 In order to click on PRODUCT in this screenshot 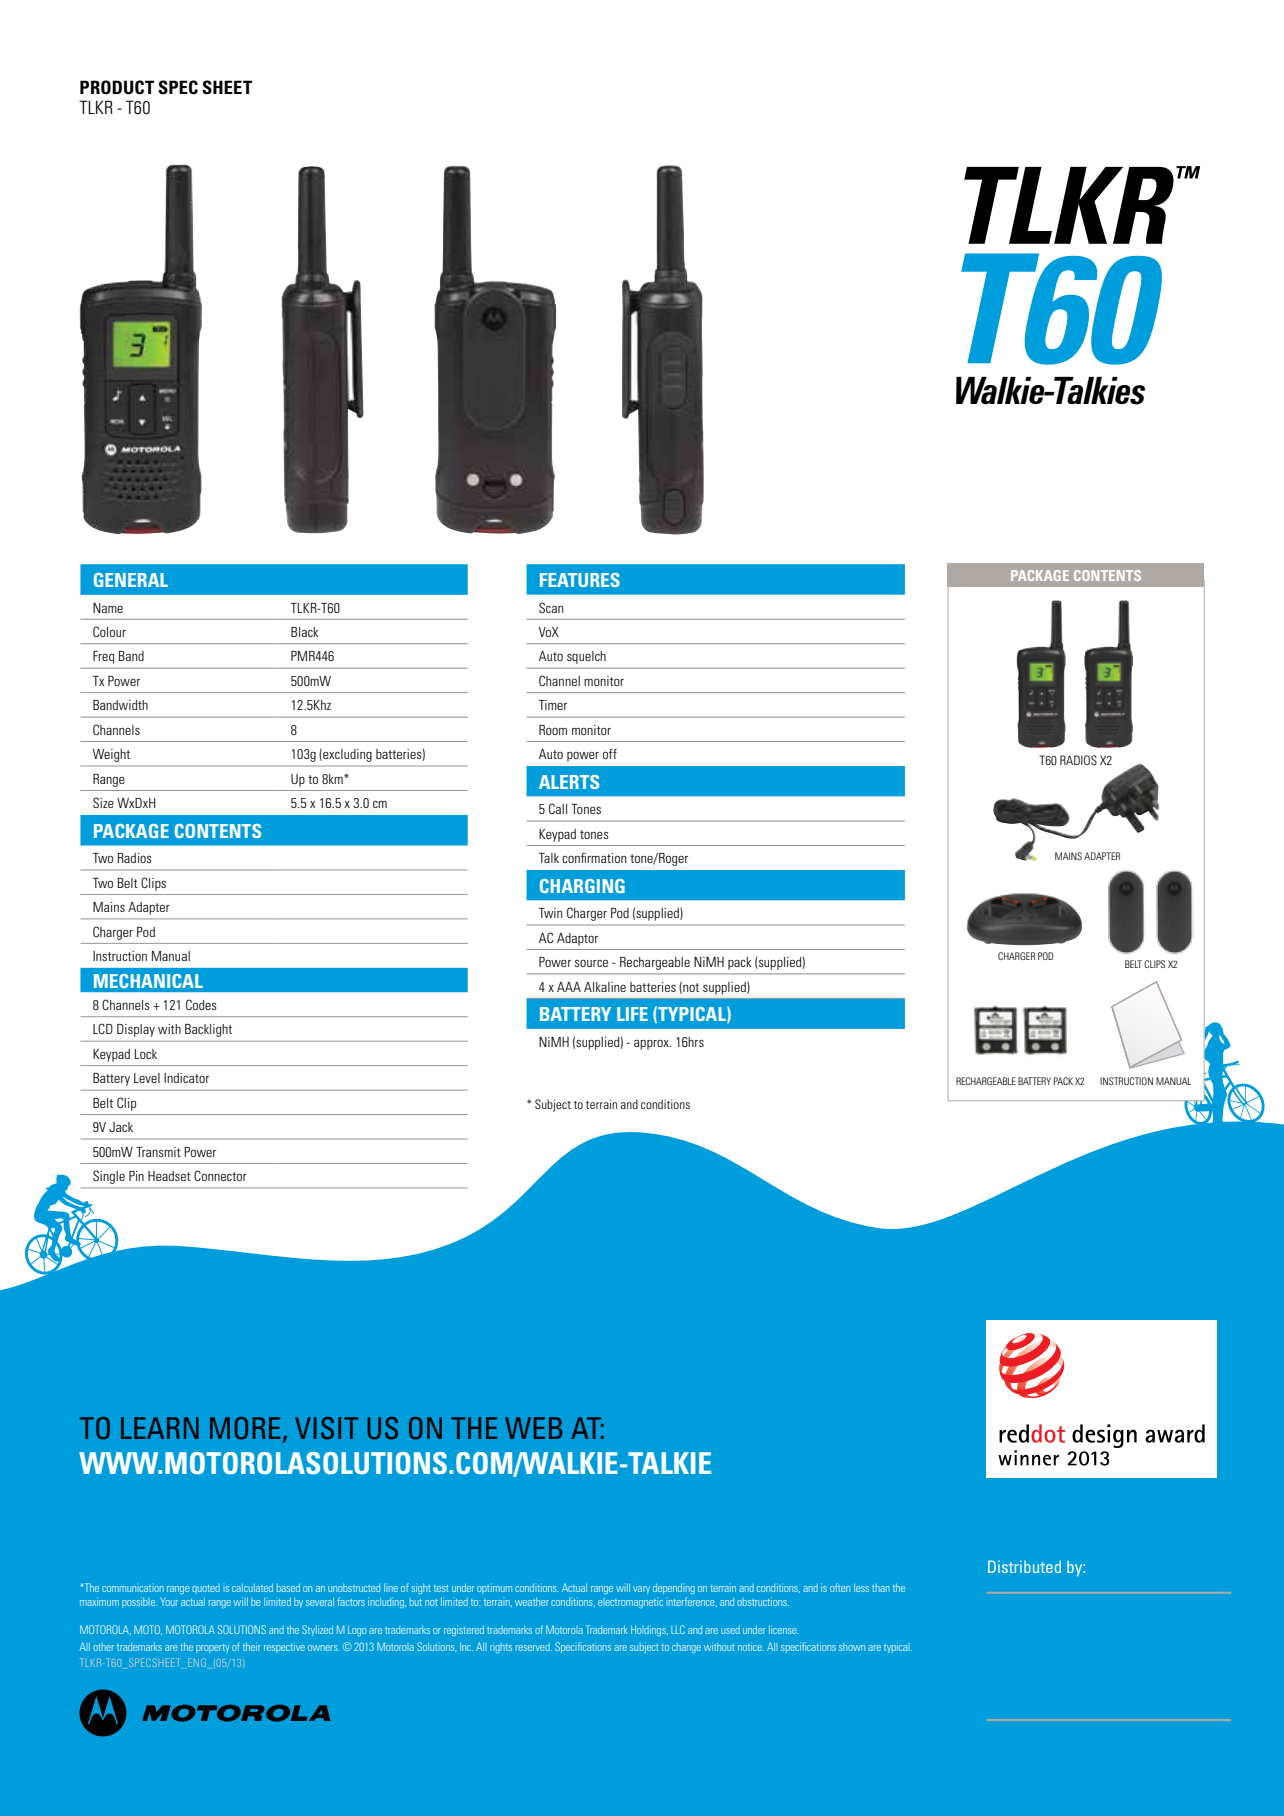, I will do `click(117, 87)`.
